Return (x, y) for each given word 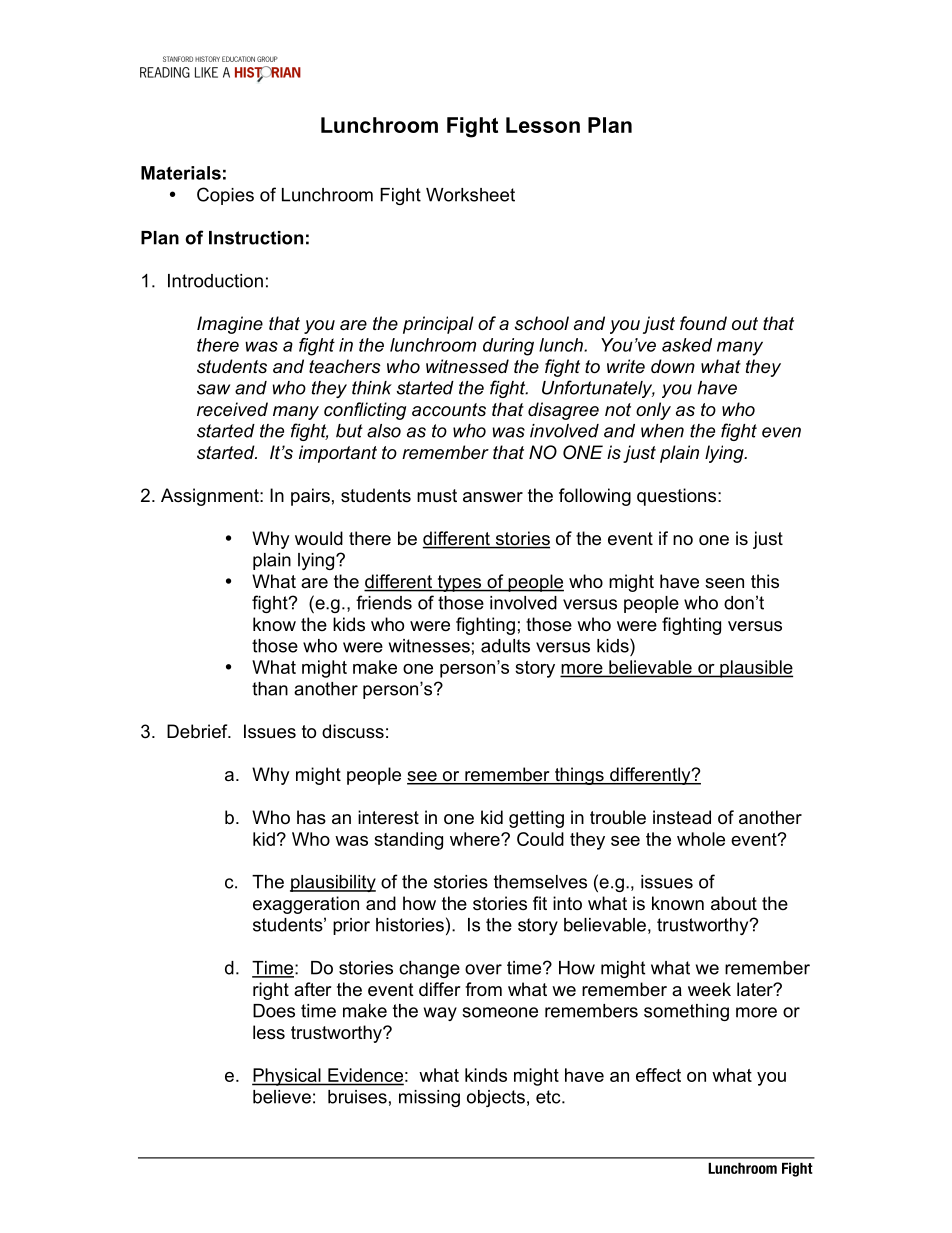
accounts (449, 410)
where (476, 839)
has (311, 817)
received (232, 409)
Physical (287, 1077)
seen (724, 583)
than (270, 689)
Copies (225, 196)
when (662, 431)
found (703, 323)
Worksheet (470, 195)
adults (505, 646)
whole (701, 839)
